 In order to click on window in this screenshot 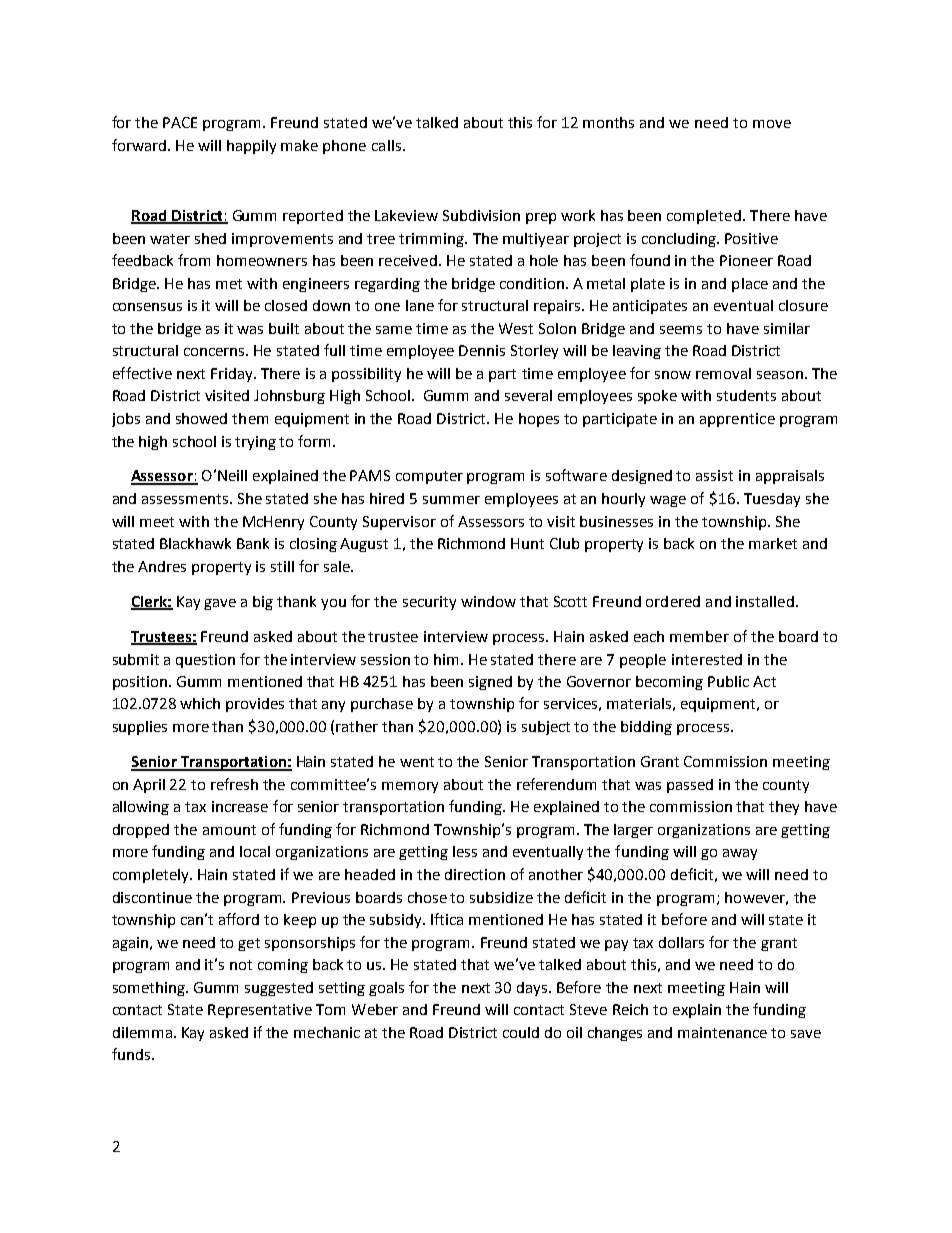, I will do `click(488, 601)`.
